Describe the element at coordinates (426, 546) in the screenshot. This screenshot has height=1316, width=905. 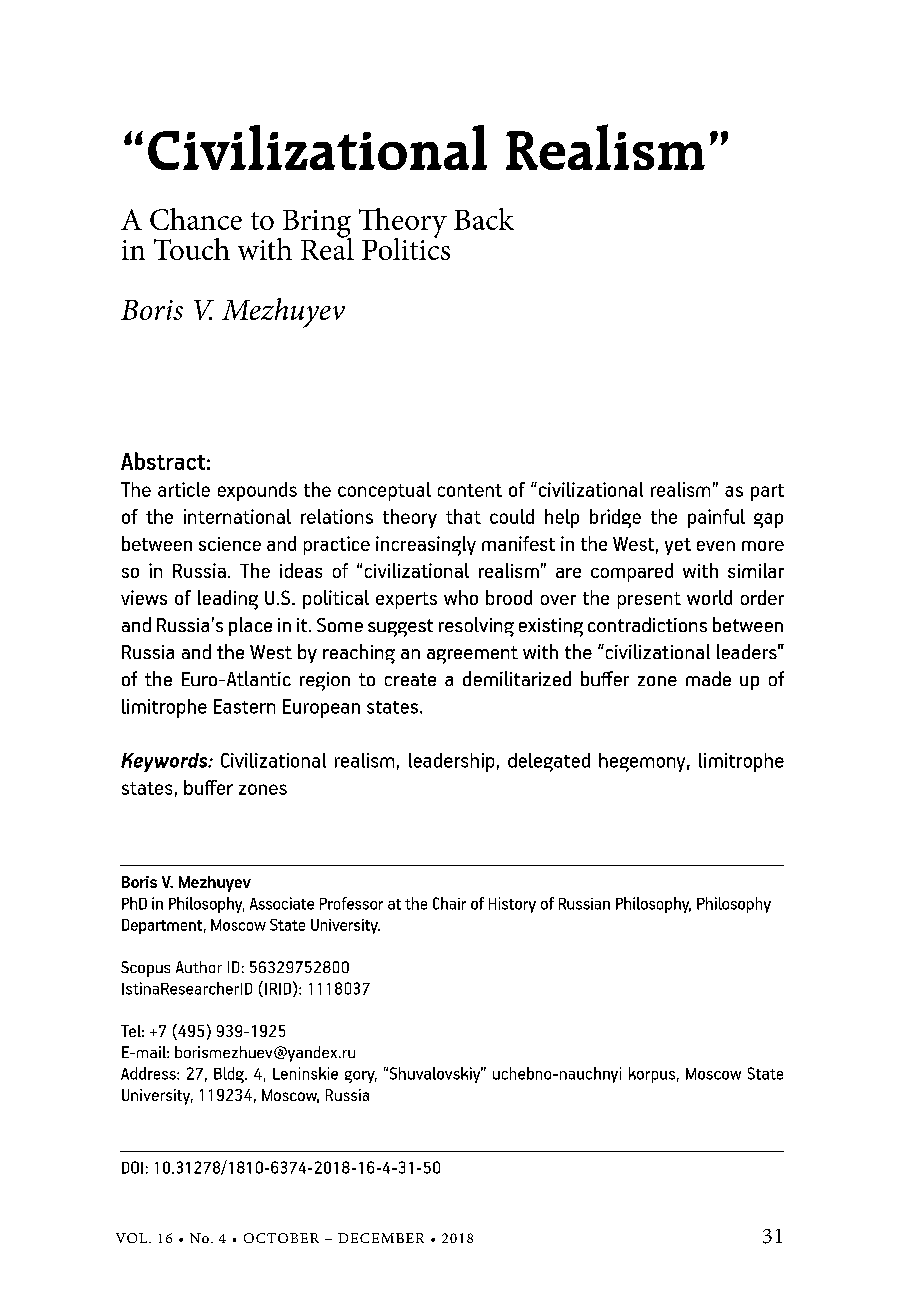
I see `increasingly` at that location.
